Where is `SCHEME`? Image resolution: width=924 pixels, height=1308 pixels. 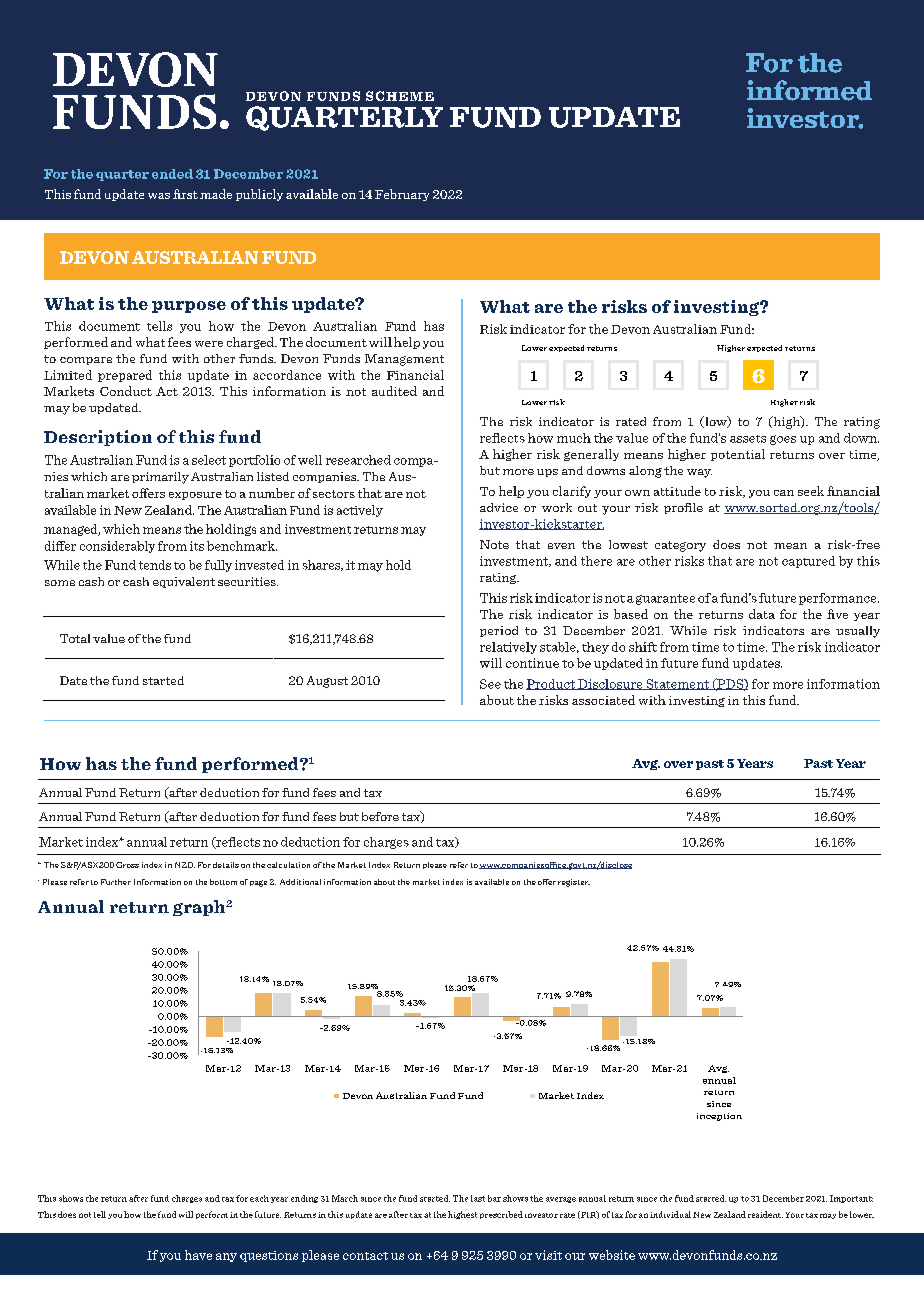 SCHEME is located at coordinates (400, 96).
